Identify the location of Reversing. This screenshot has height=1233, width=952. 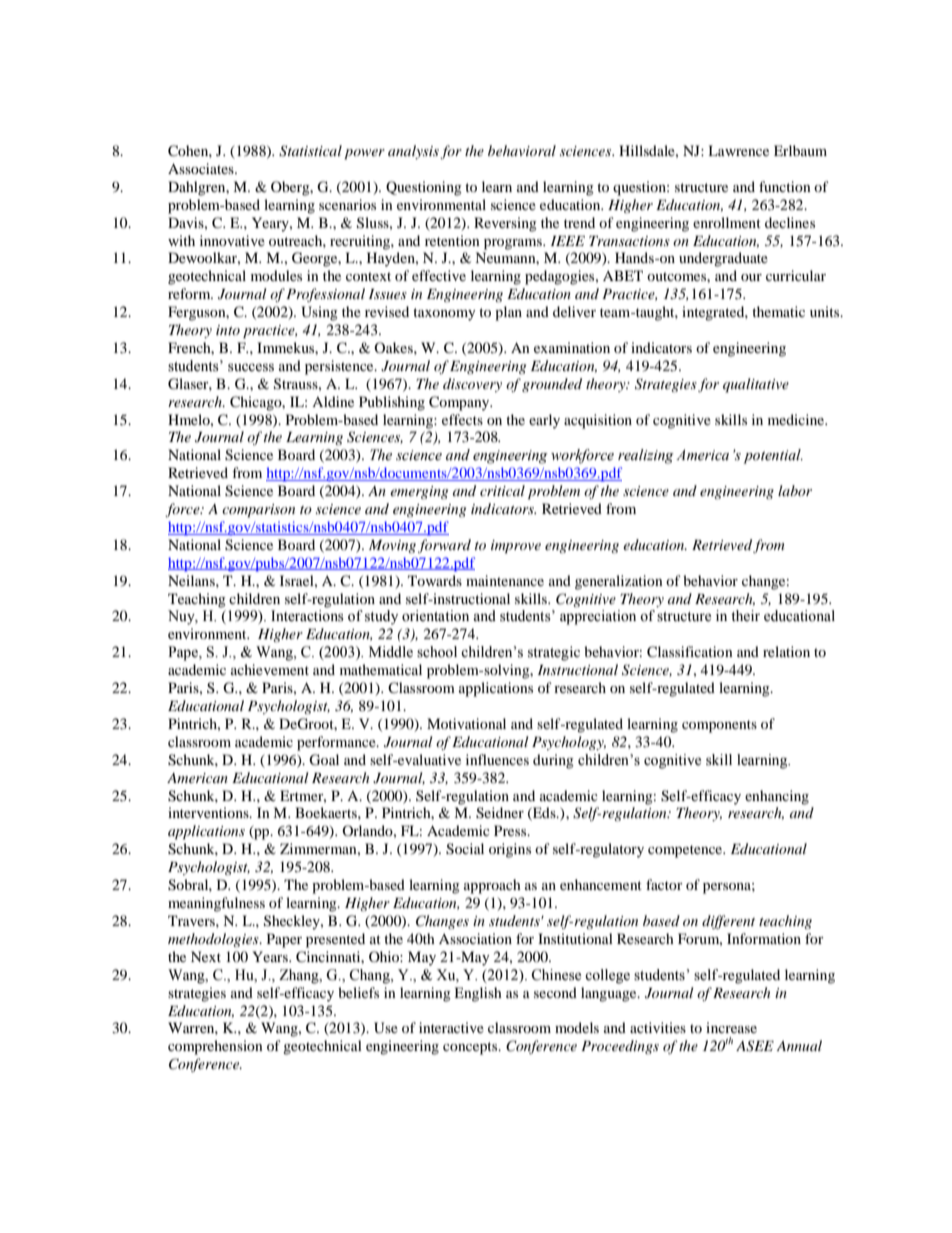
(505, 224).
